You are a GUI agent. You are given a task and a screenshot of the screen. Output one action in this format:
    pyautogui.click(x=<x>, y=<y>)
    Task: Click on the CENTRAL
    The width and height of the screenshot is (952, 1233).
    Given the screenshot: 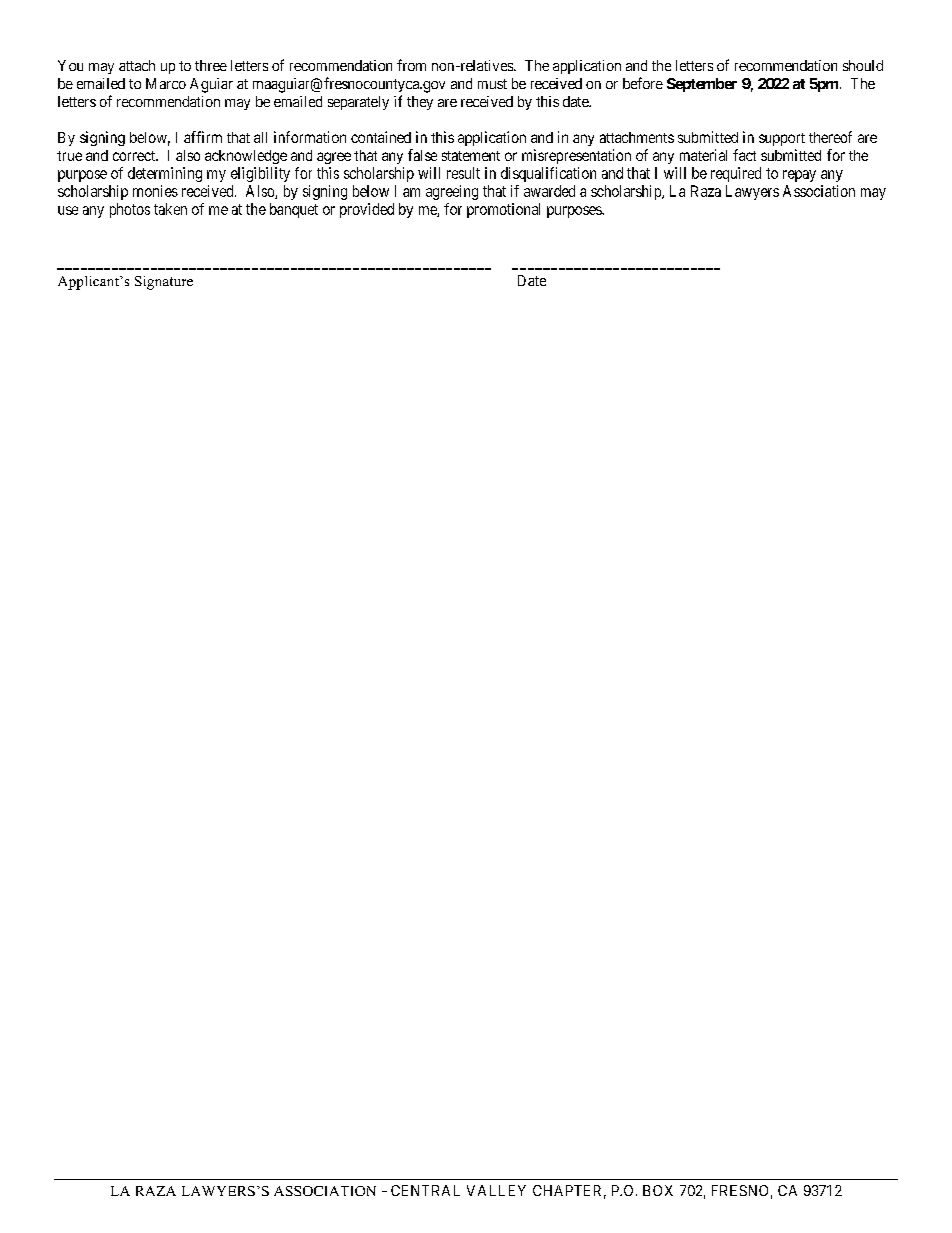 What is the action you would take?
    pyautogui.click(x=425, y=1190)
